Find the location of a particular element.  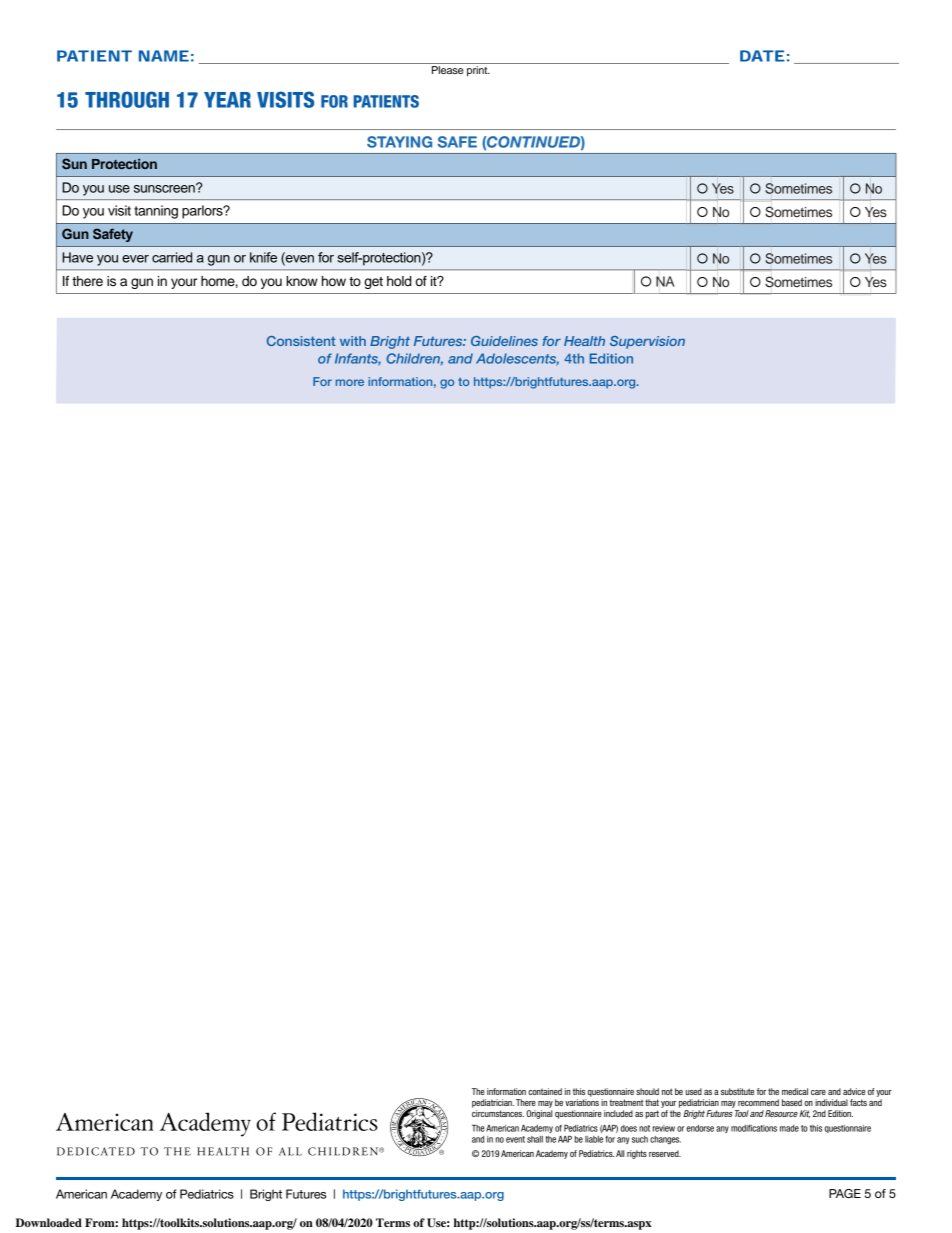

shall is located at coordinates (535, 1139).
